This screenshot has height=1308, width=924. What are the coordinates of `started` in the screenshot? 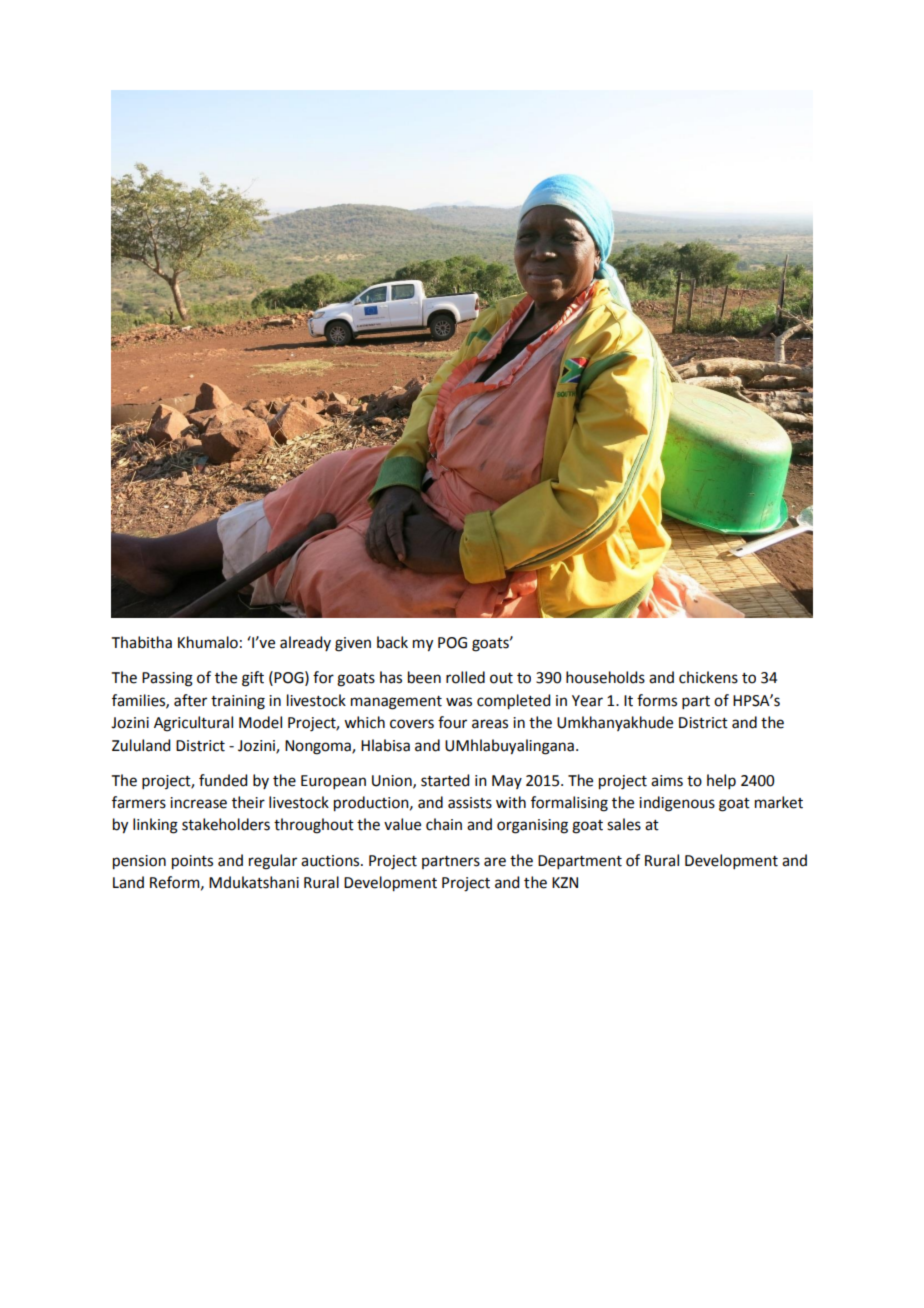 It's located at (445, 780).
